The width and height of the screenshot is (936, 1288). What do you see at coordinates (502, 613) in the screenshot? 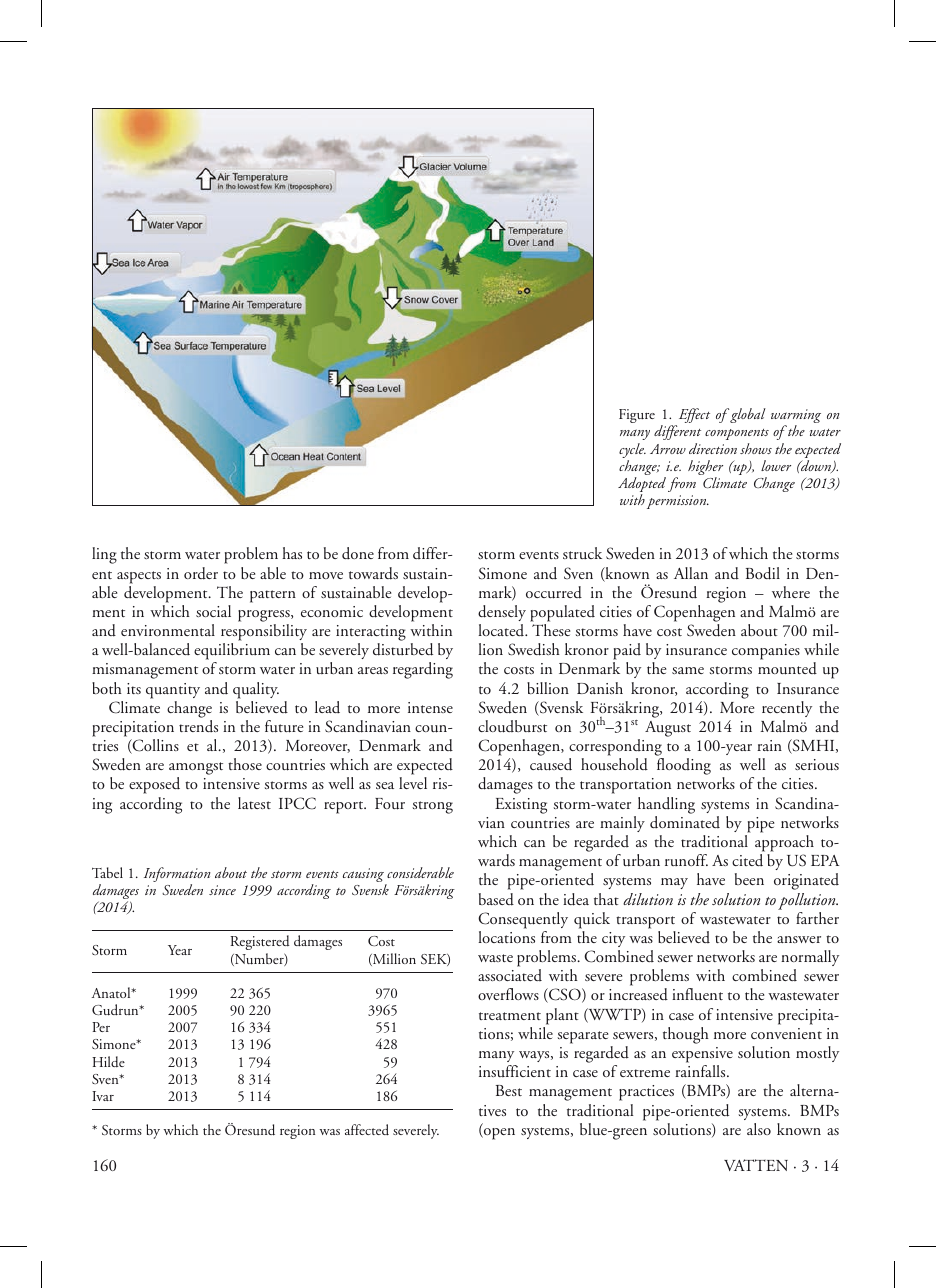
I see `densely` at bounding box center [502, 613].
